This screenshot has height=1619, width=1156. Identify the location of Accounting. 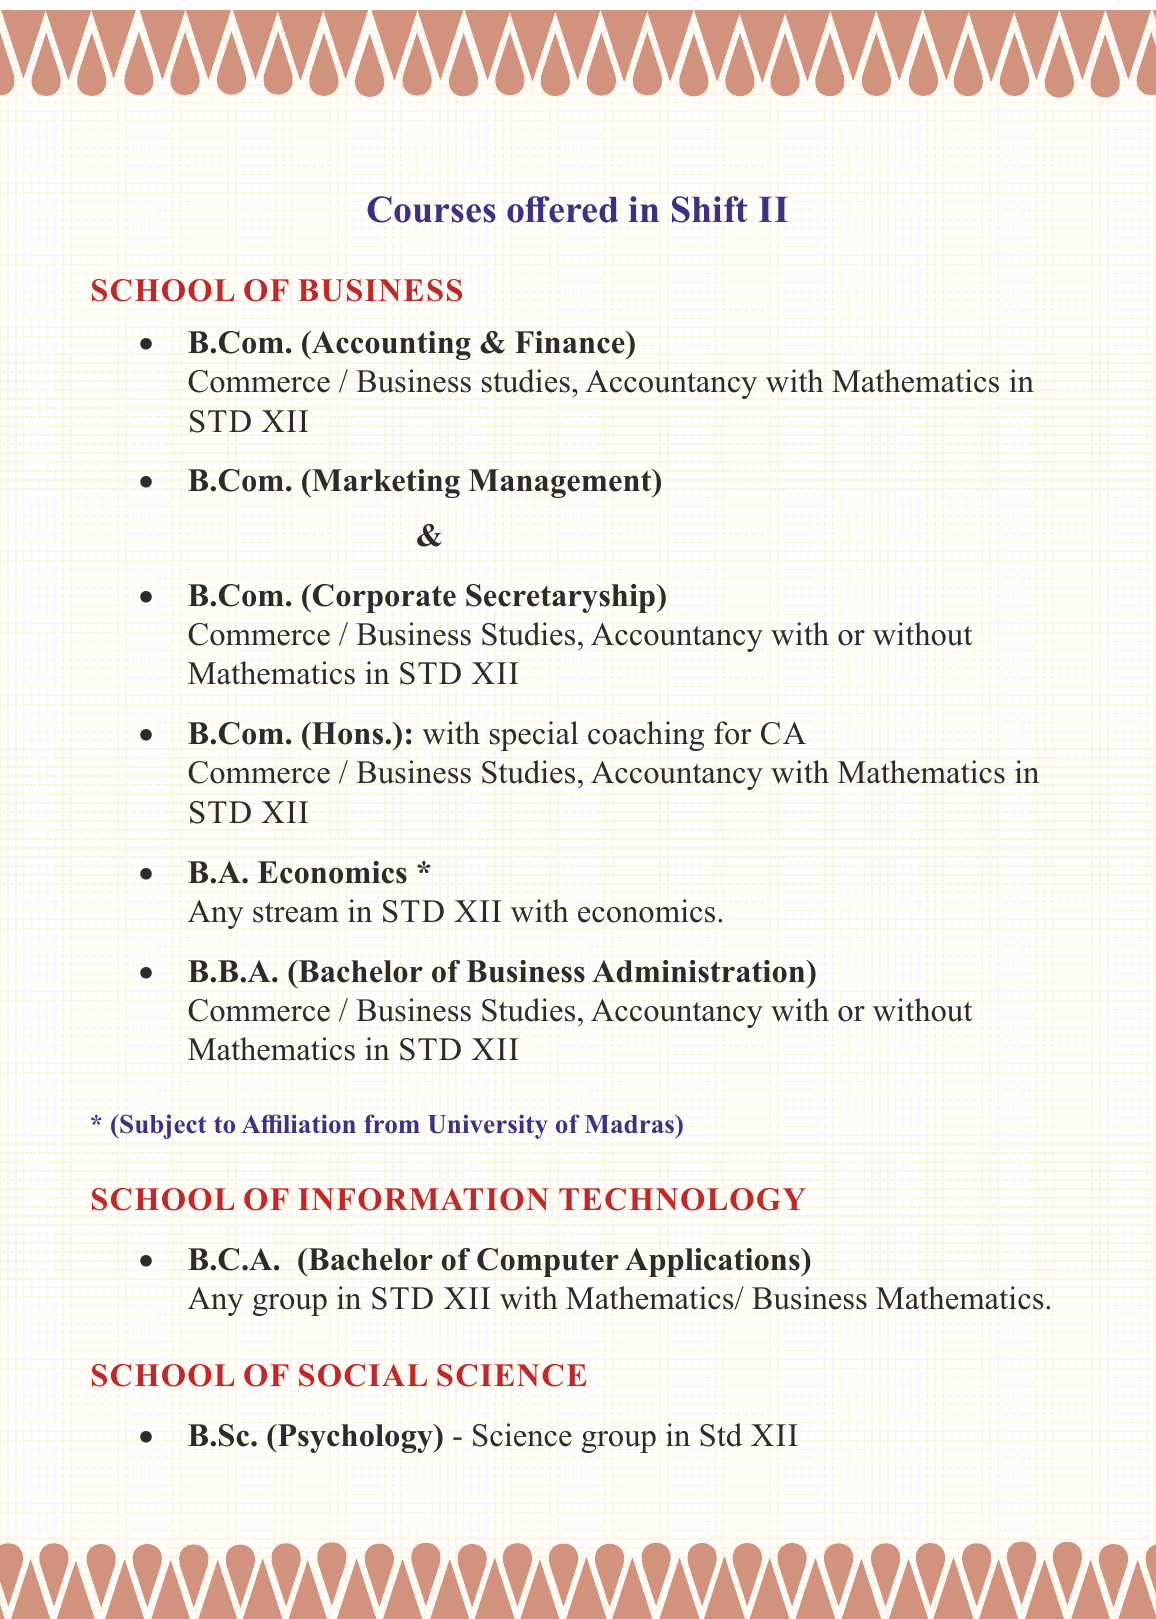
(390, 345).
